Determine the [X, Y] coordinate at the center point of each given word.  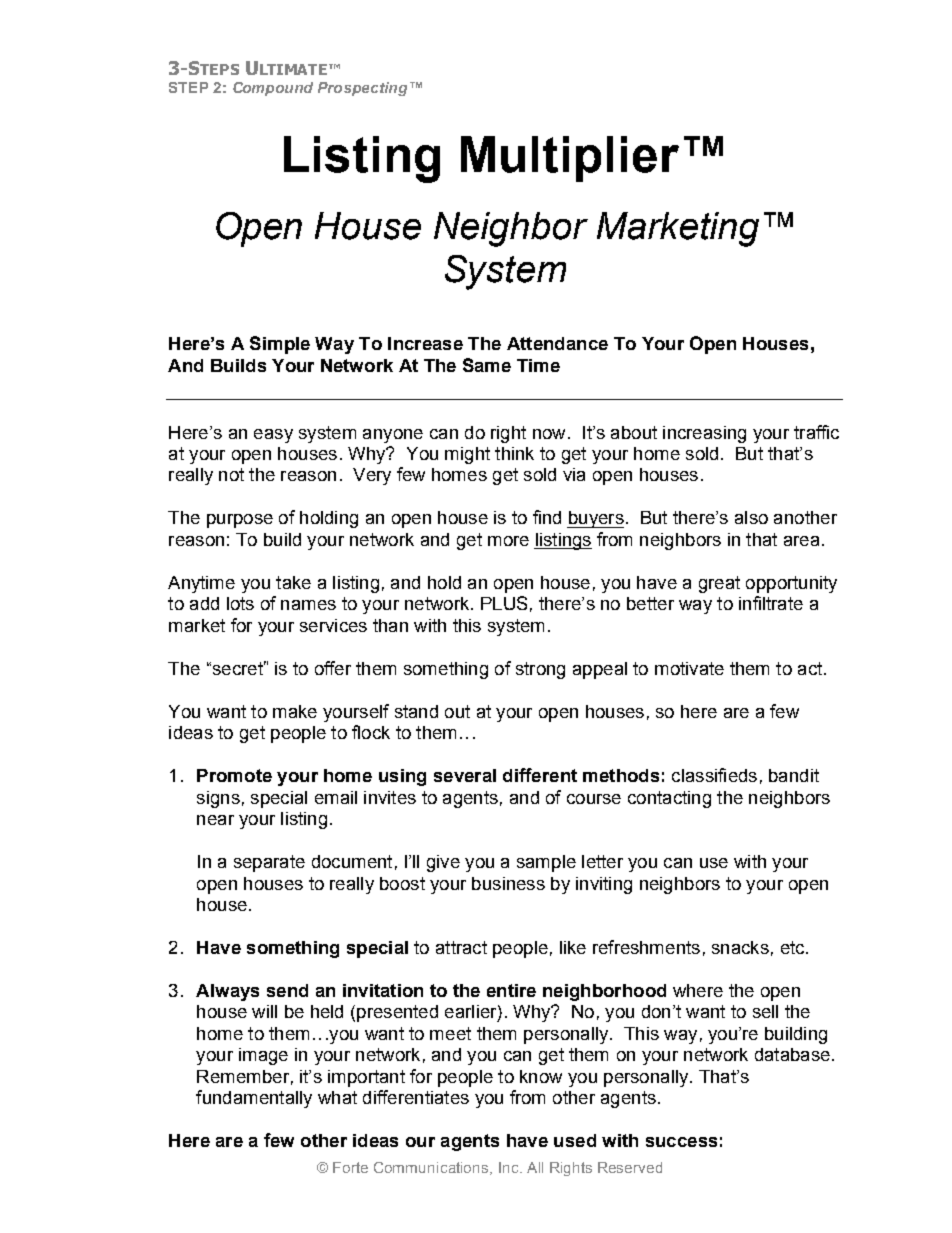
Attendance [557, 343]
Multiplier [570, 159]
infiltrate [771, 603]
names [308, 605]
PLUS [504, 603]
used [575, 1140]
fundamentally [254, 1099]
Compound [273, 89]
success [681, 1142]
